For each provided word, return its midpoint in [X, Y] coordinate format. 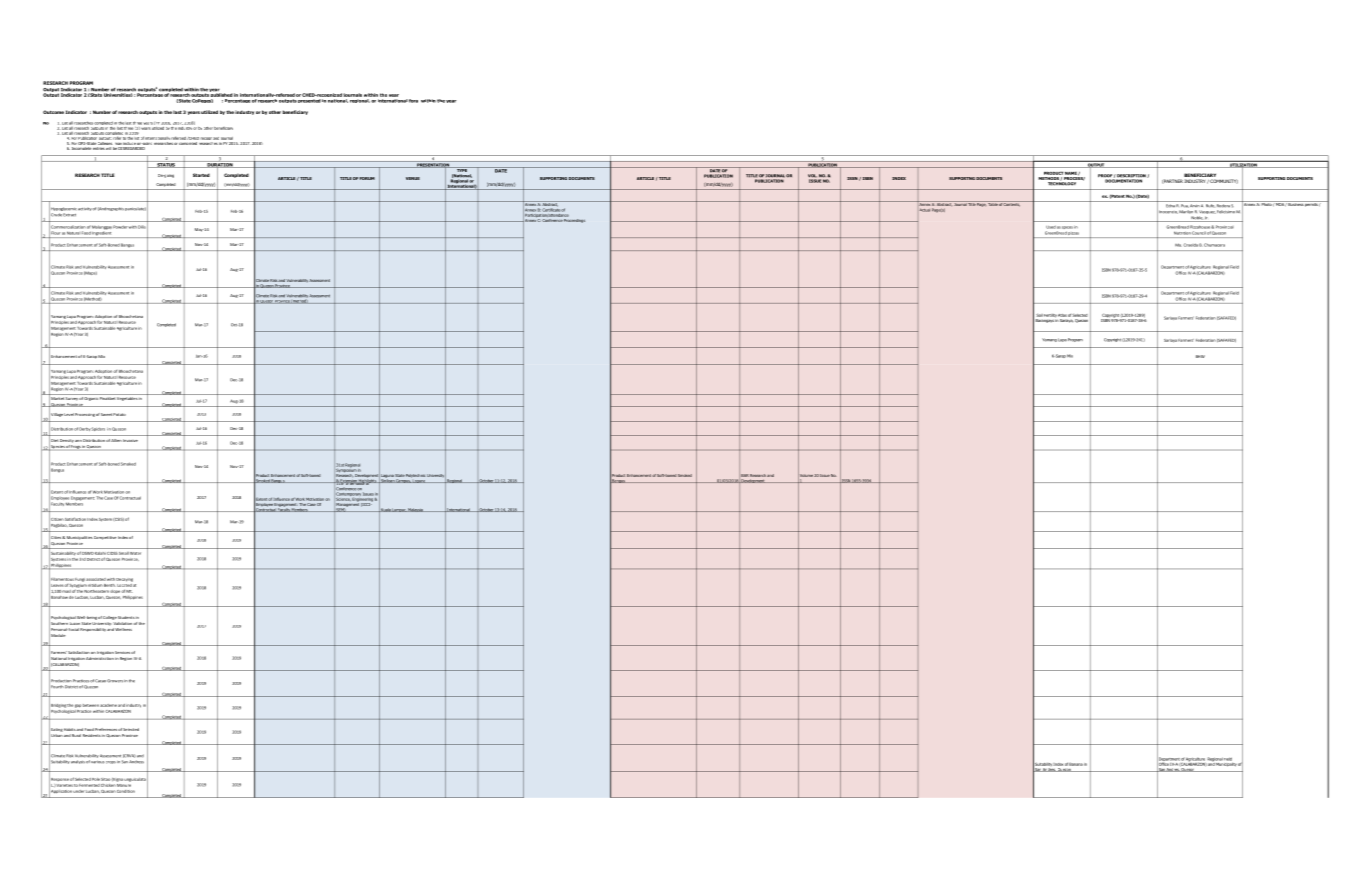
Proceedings [574, 219]
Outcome [53, 112]
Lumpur [399, 510]
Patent [1117, 196]
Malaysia [416, 510]
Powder [120, 227]
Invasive [130, 440]
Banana [1076, 764]
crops [111, 762]
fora [413, 101]
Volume [805, 476]
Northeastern [96, 591]
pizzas [1073, 233]
